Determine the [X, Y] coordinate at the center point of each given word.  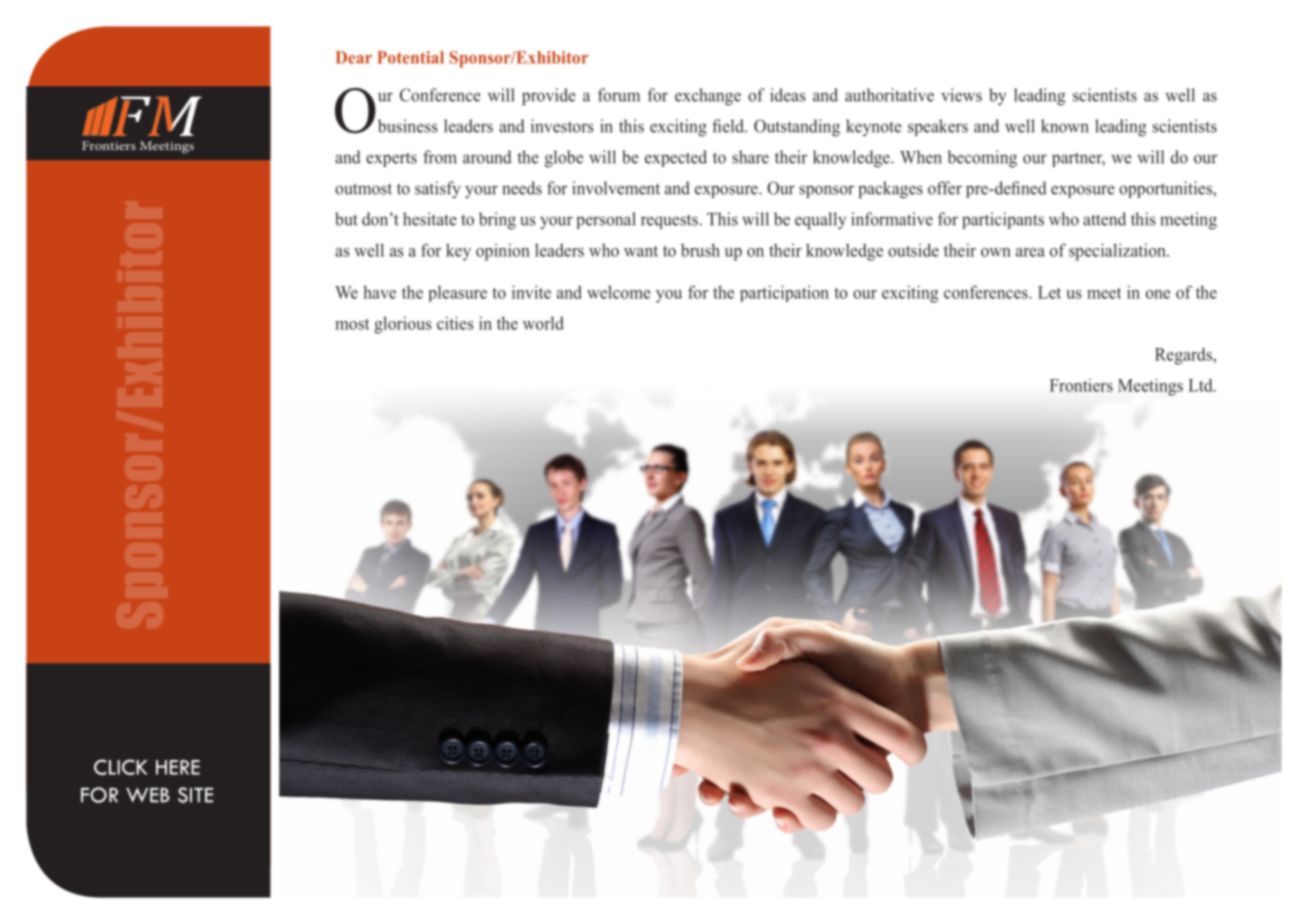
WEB [148, 795]
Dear [354, 57]
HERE [178, 767]
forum [619, 95]
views [961, 95]
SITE [195, 795]
